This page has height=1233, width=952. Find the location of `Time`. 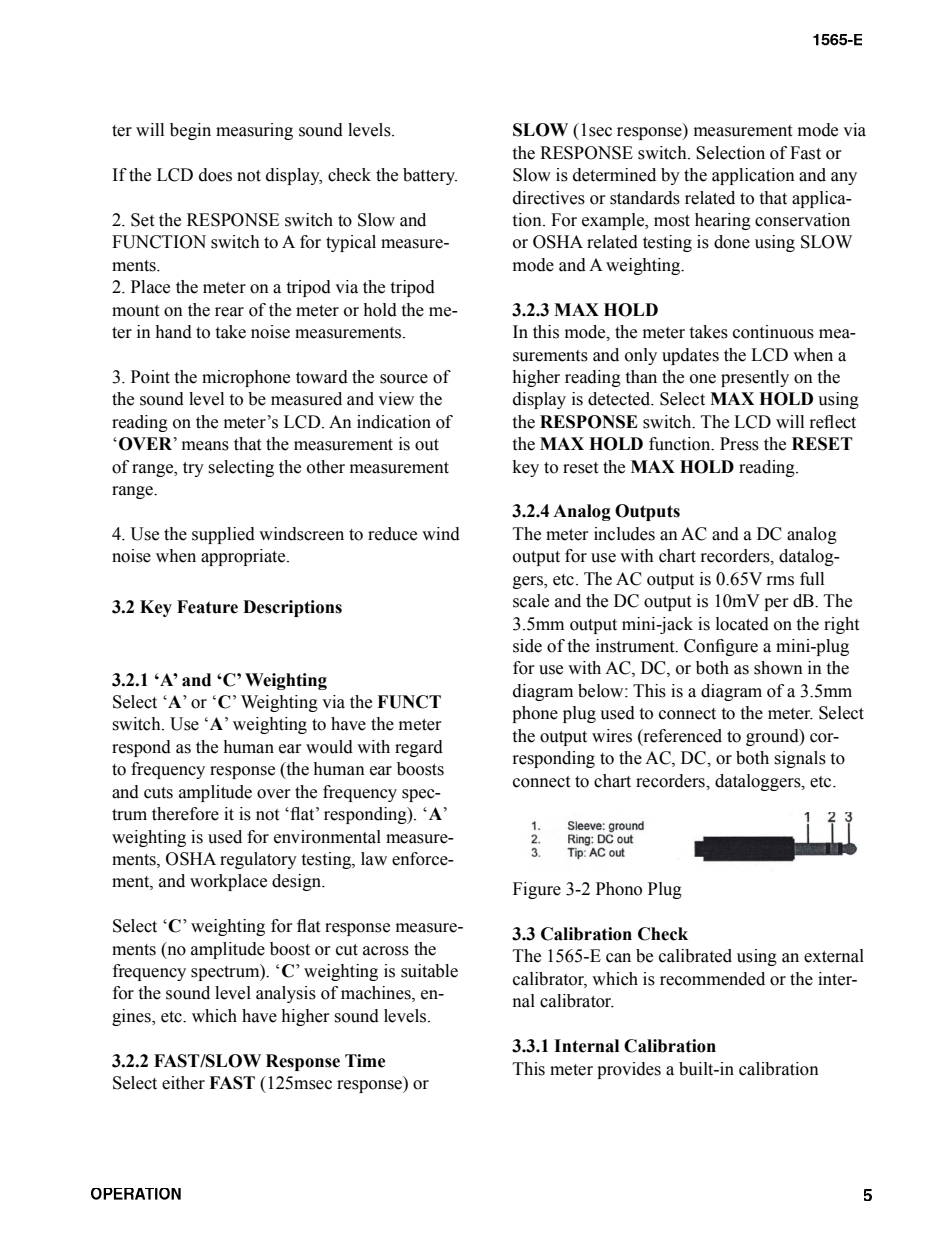

Time is located at coordinates (365, 1061).
